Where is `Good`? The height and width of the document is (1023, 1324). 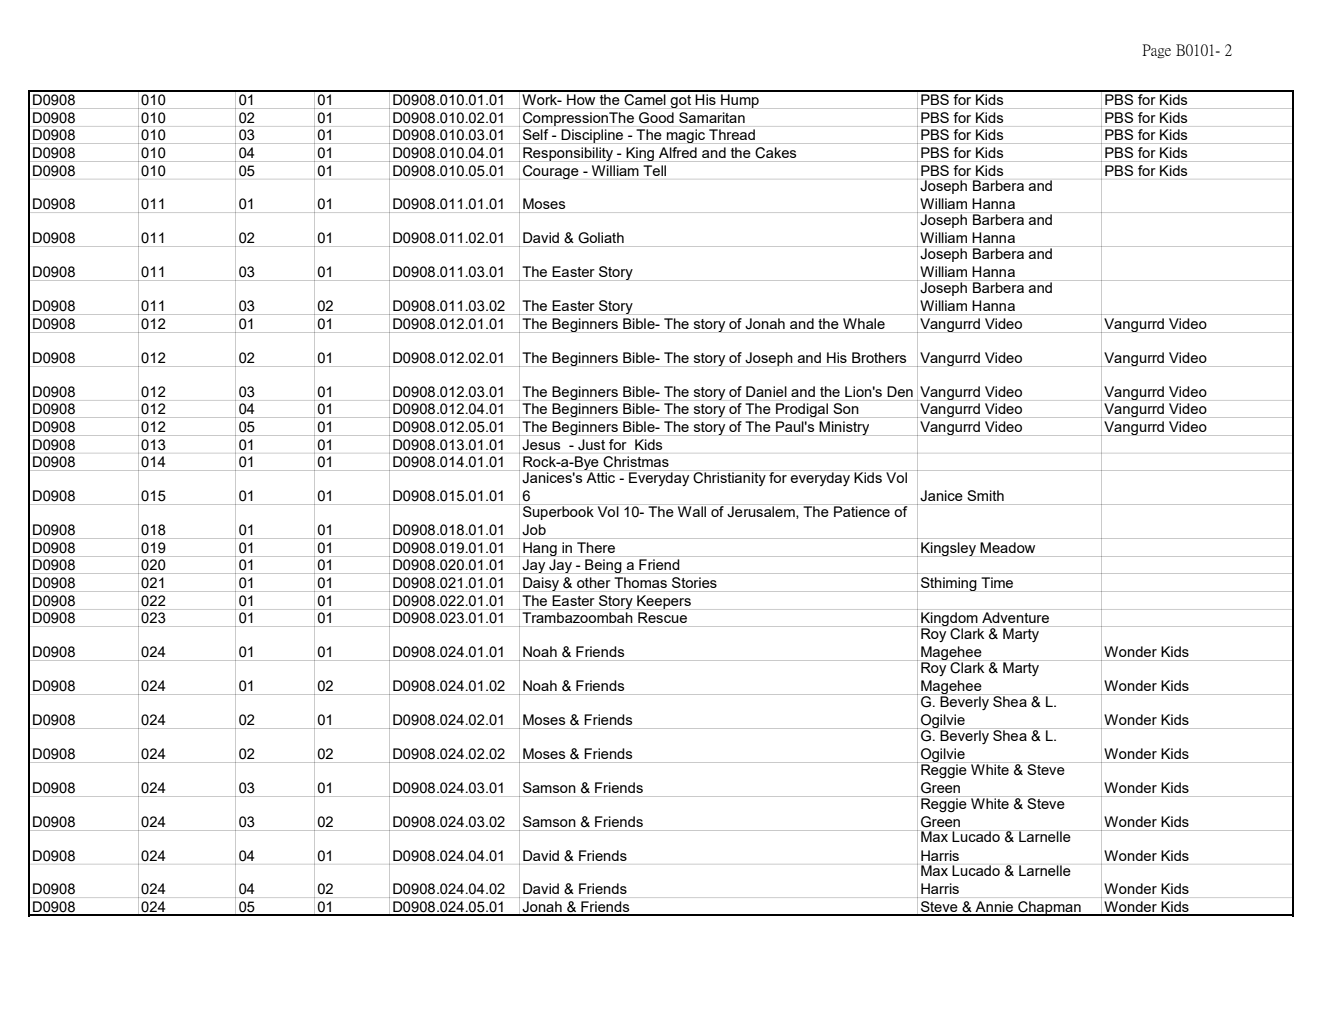
Good is located at coordinates (656, 117).
